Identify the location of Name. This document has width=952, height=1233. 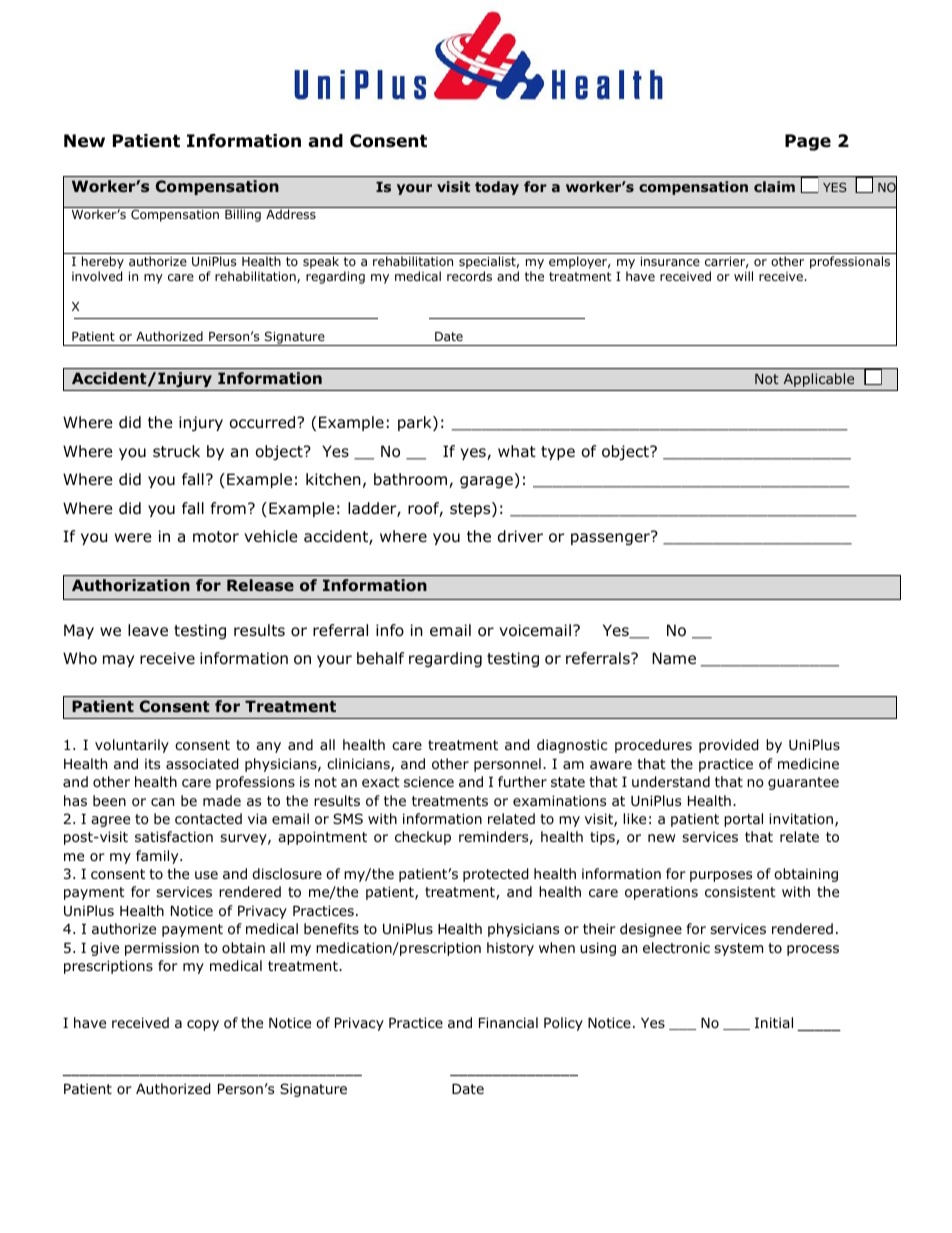
(674, 658).
